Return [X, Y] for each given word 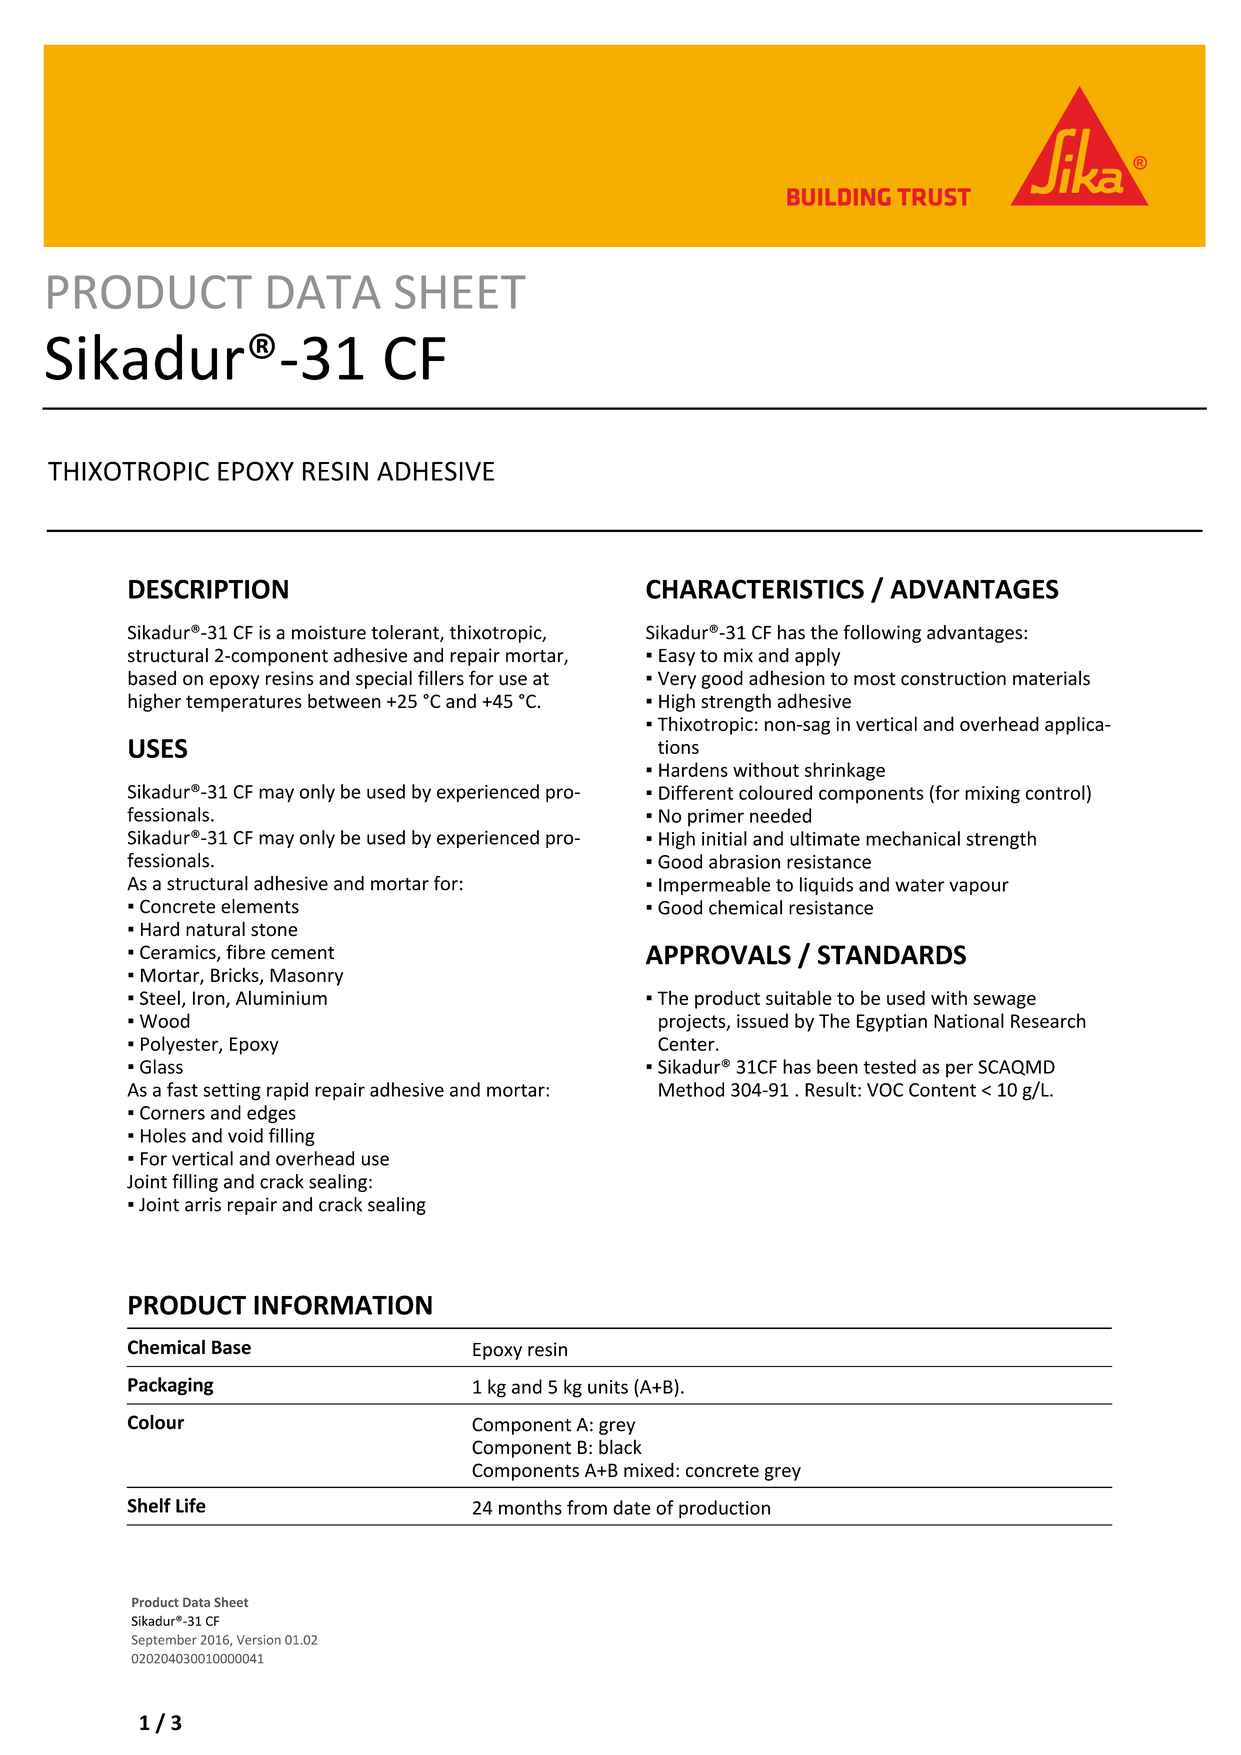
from [587, 1507]
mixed [649, 1469]
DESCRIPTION [208, 589]
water [920, 885]
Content [942, 1090]
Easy [677, 657]
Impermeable [714, 886]
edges [271, 1114]
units [608, 1387]
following [882, 634]
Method [691, 1089]
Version [259, 1640]
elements [260, 906]
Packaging [171, 1386]
